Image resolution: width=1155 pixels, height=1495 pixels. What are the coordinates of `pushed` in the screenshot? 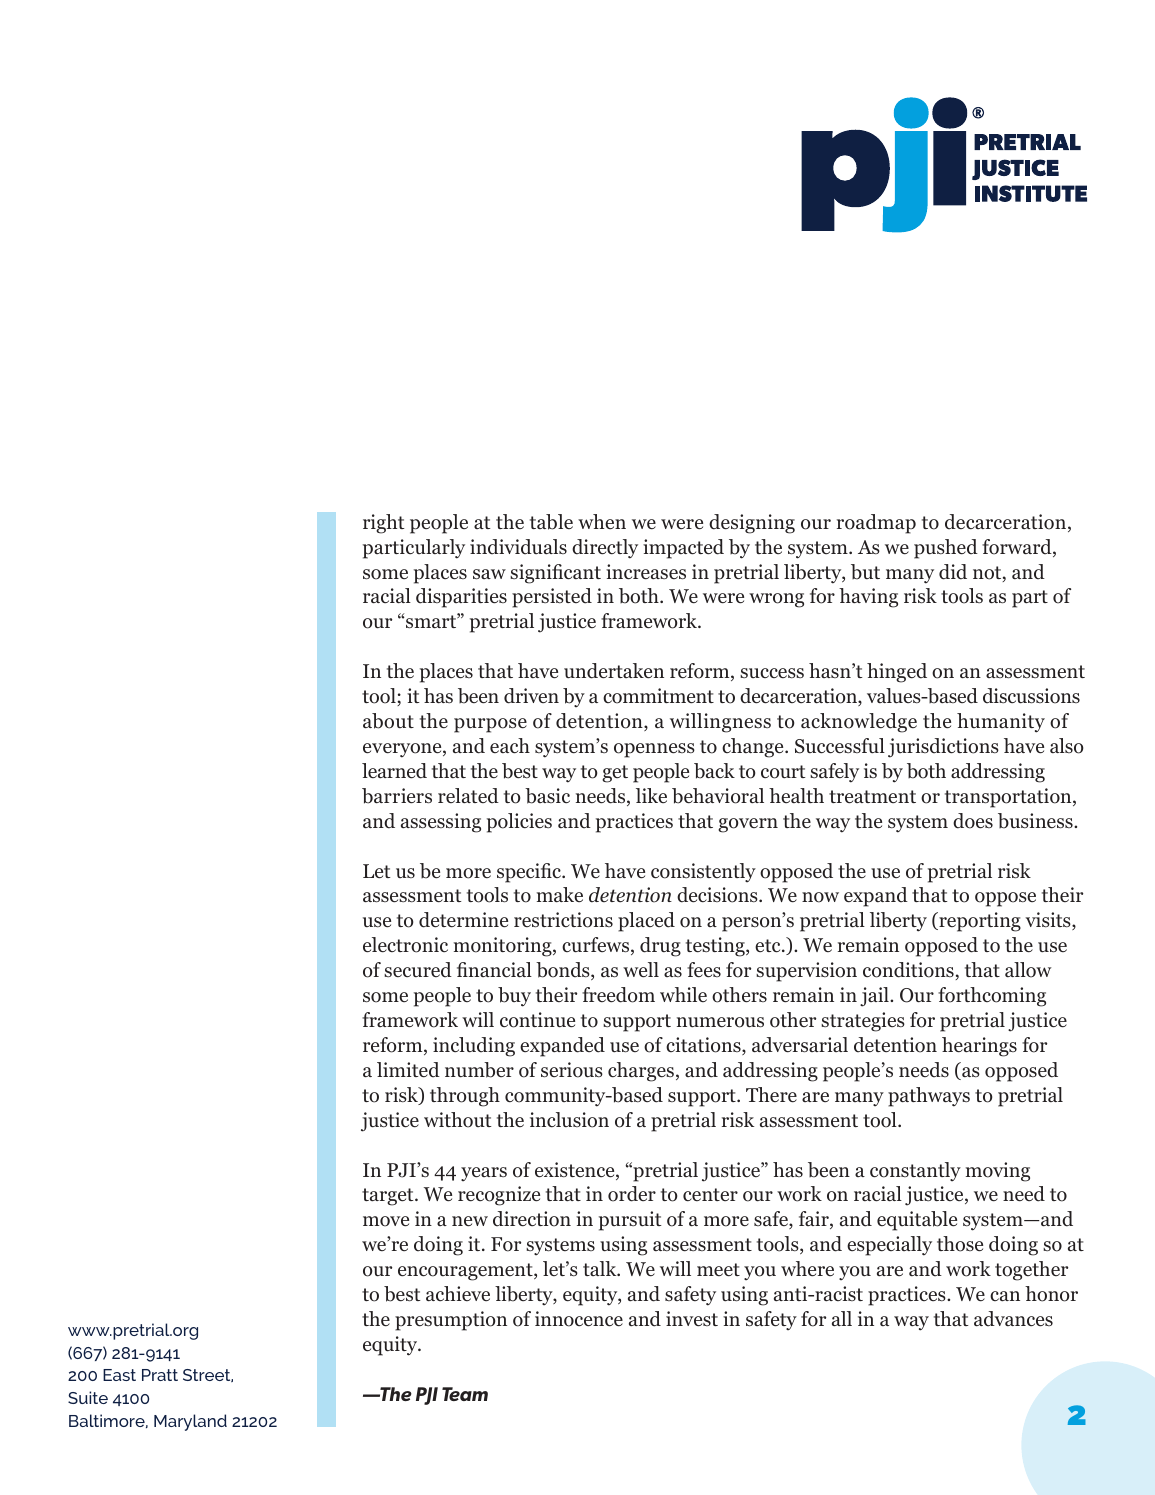 It's located at (946, 549).
